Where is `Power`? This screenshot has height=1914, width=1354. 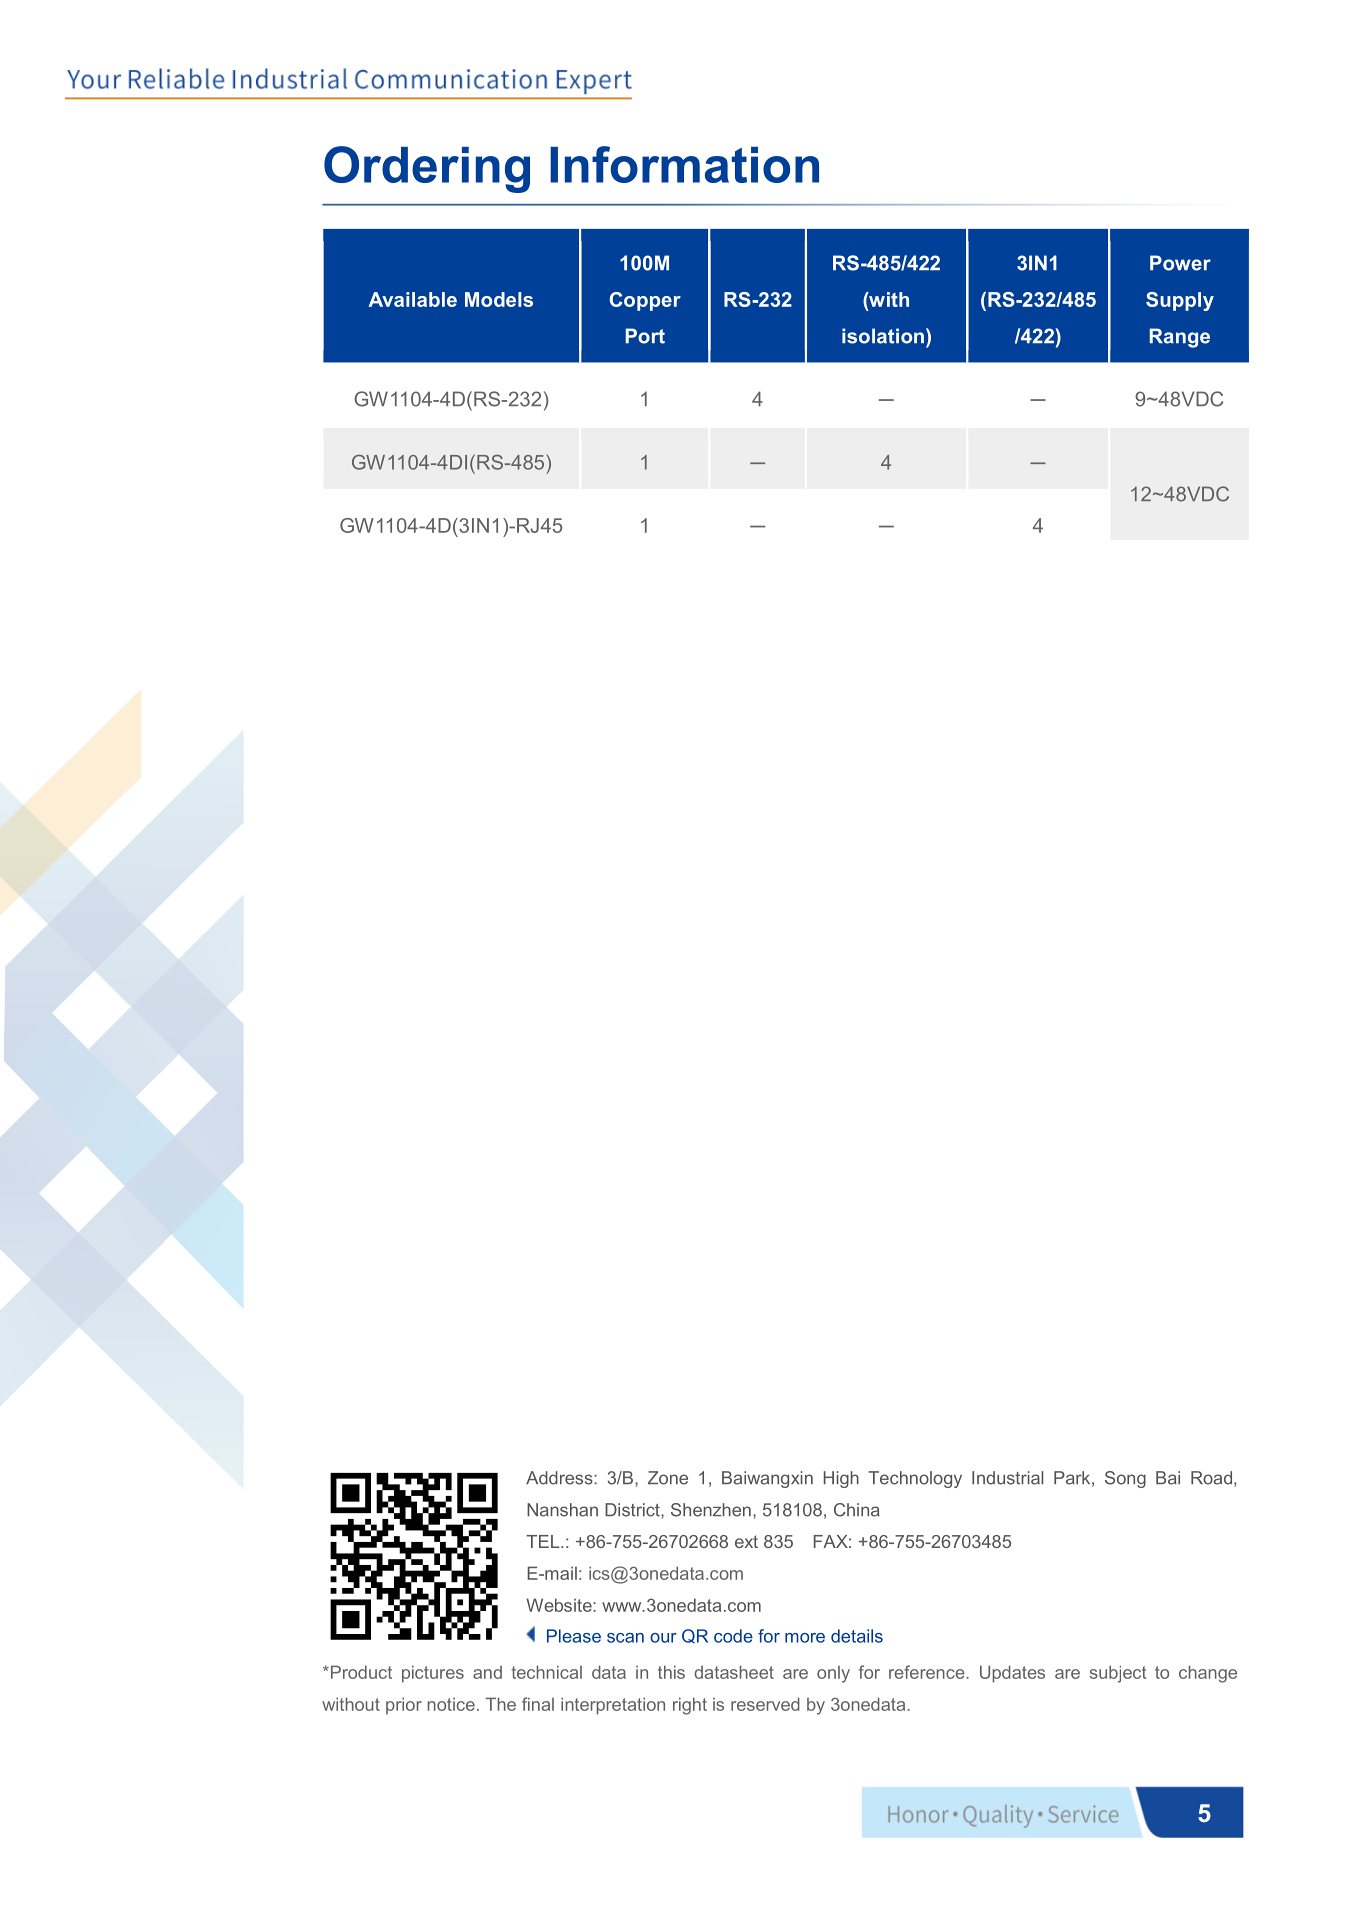
Power is located at coordinates (1180, 263).
